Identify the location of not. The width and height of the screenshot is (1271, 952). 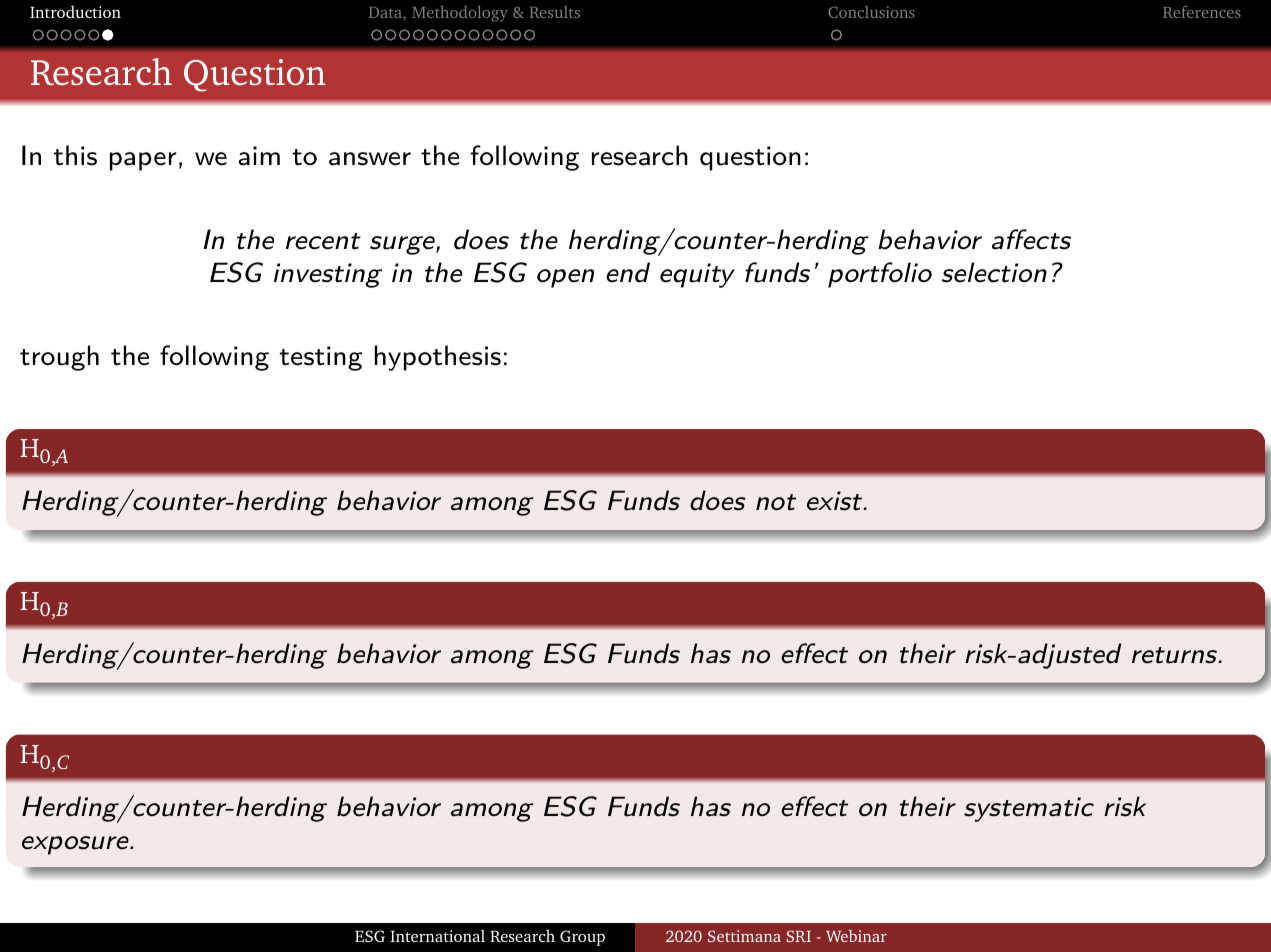
(776, 502).
